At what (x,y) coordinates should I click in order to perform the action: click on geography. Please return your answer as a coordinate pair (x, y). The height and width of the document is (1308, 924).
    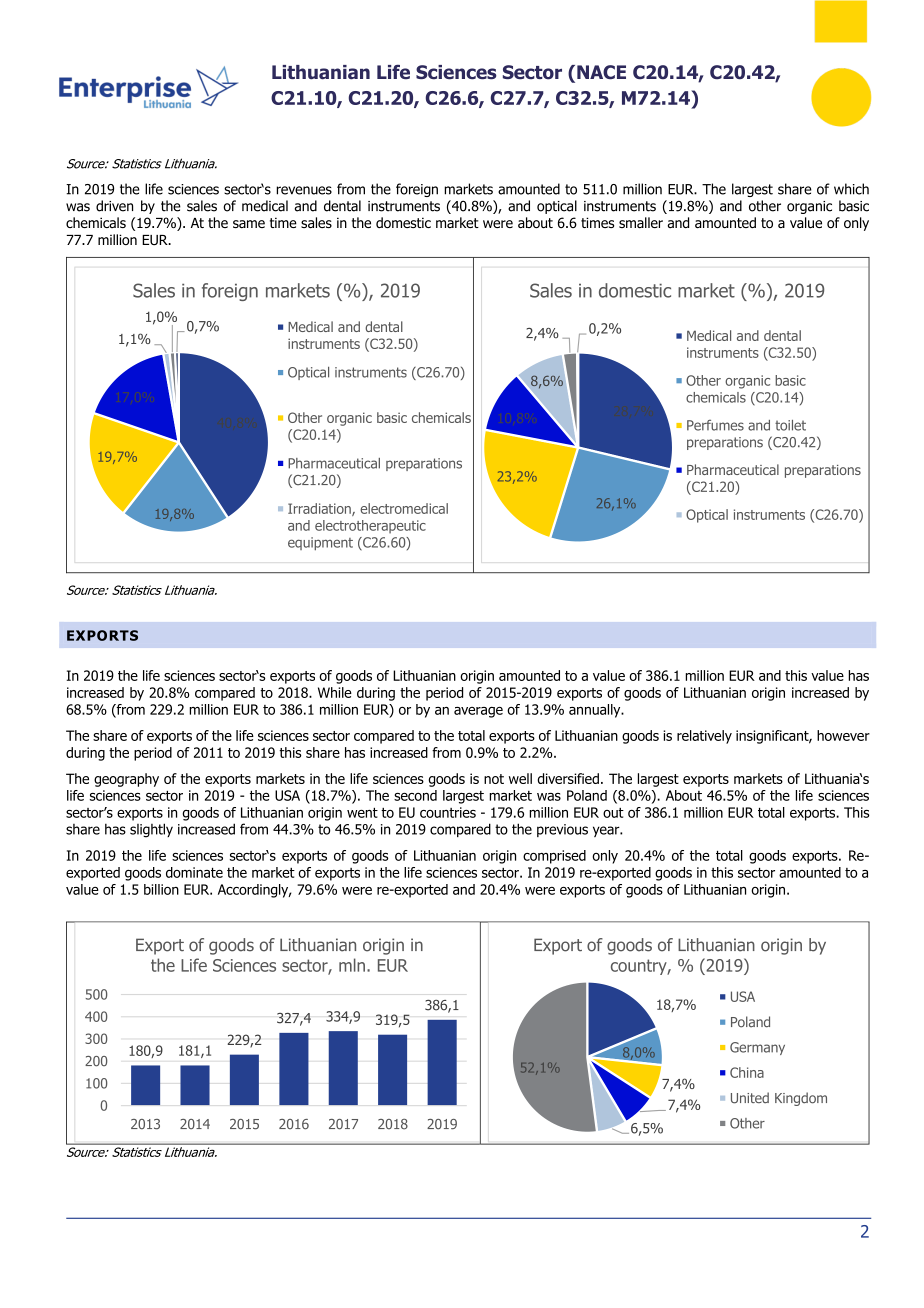
    Looking at the image, I should click on (126, 780).
